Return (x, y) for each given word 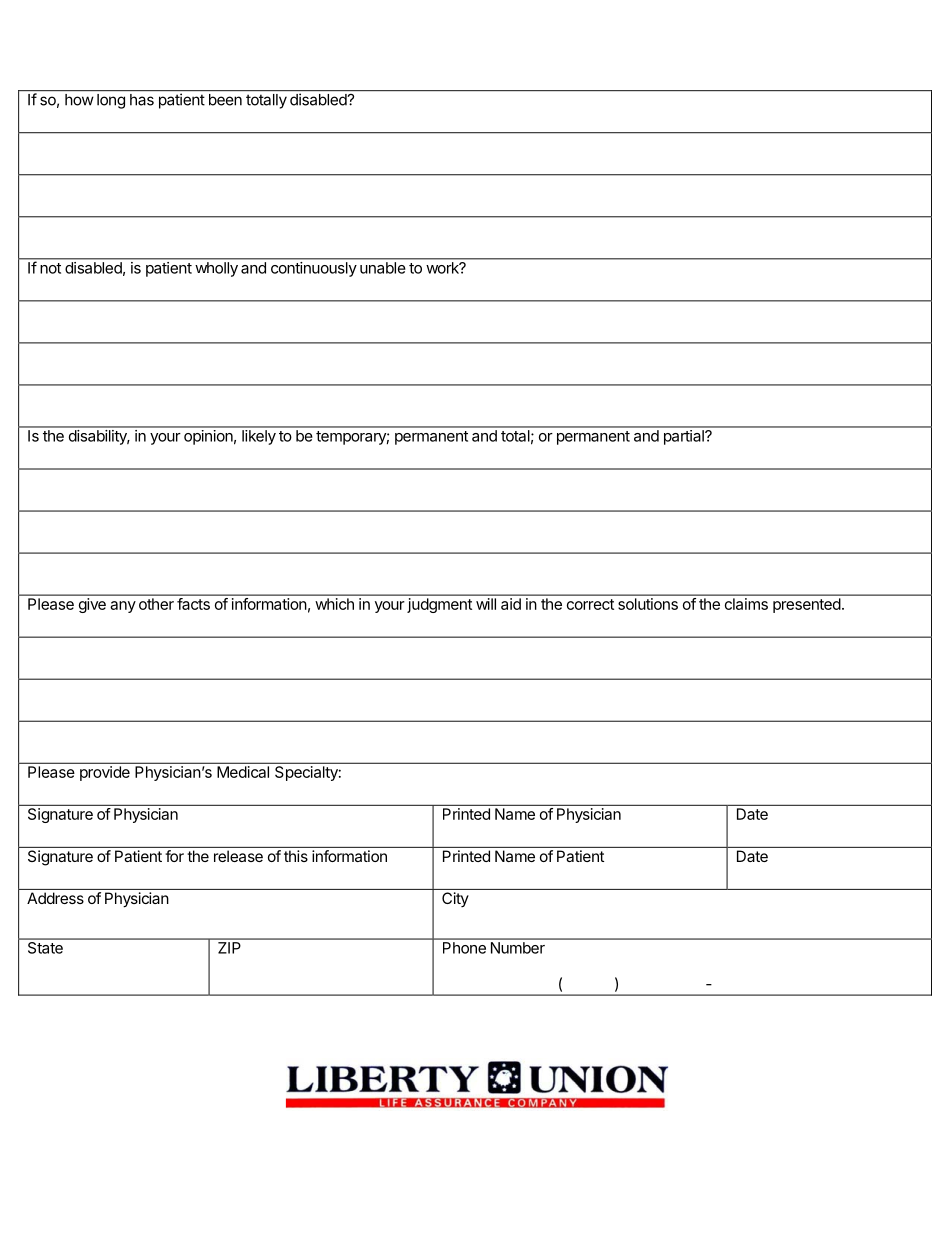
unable (382, 268)
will (486, 604)
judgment (439, 605)
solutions (648, 604)
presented (806, 605)
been (225, 100)
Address (55, 898)
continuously (314, 269)
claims (746, 604)
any (123, 607)
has (142, 100)
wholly (217, 269)
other (156, 604)
